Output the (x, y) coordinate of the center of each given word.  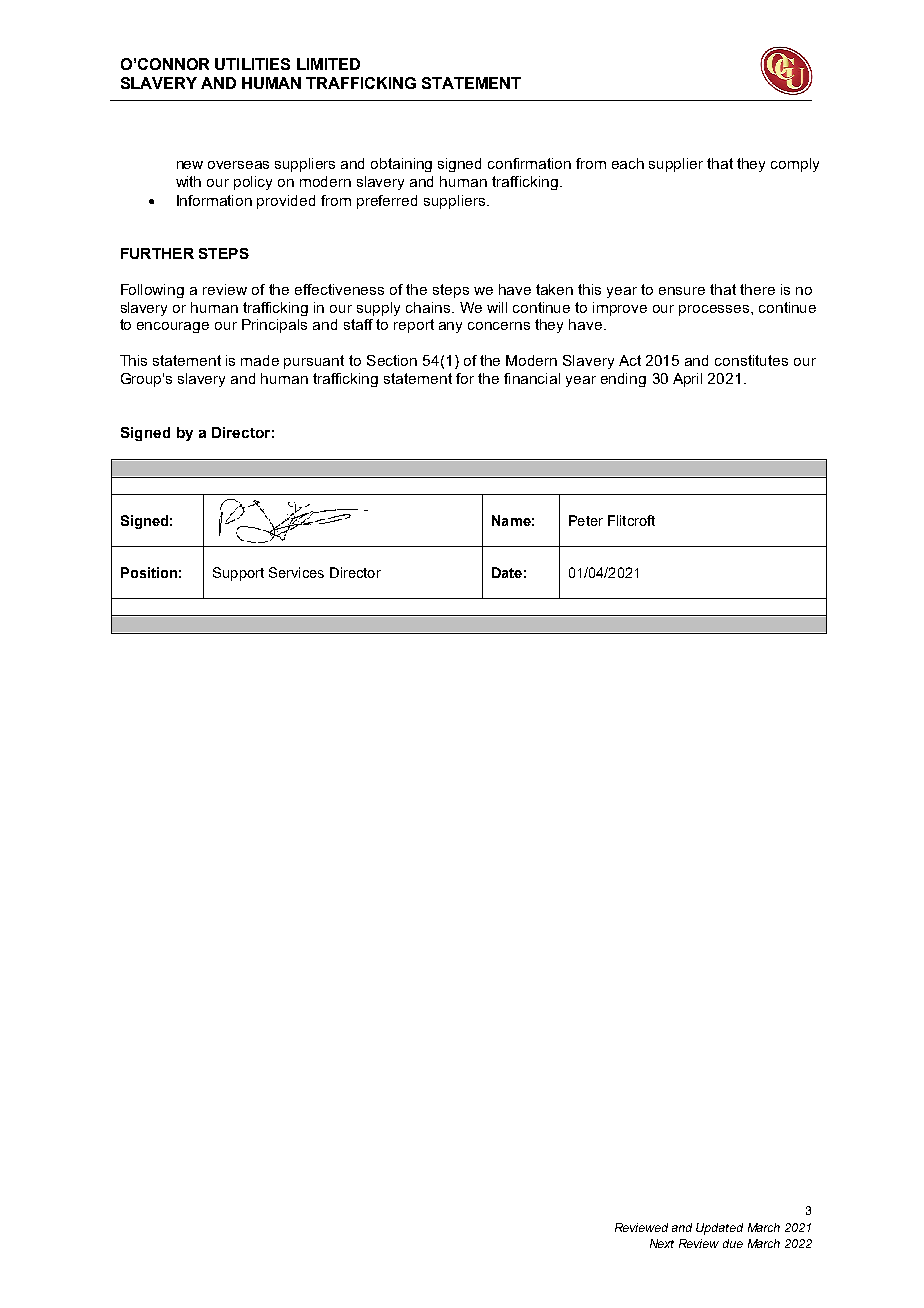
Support (238, 574)
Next (662, 1243)
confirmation (529, 163)
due (733, 1243)
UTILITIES (252, 64)
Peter (586, 520)
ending (623, 380)
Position (149, 572)
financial (532, 378)
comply (795, 165)
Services (296, 572)
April (687, 380)
